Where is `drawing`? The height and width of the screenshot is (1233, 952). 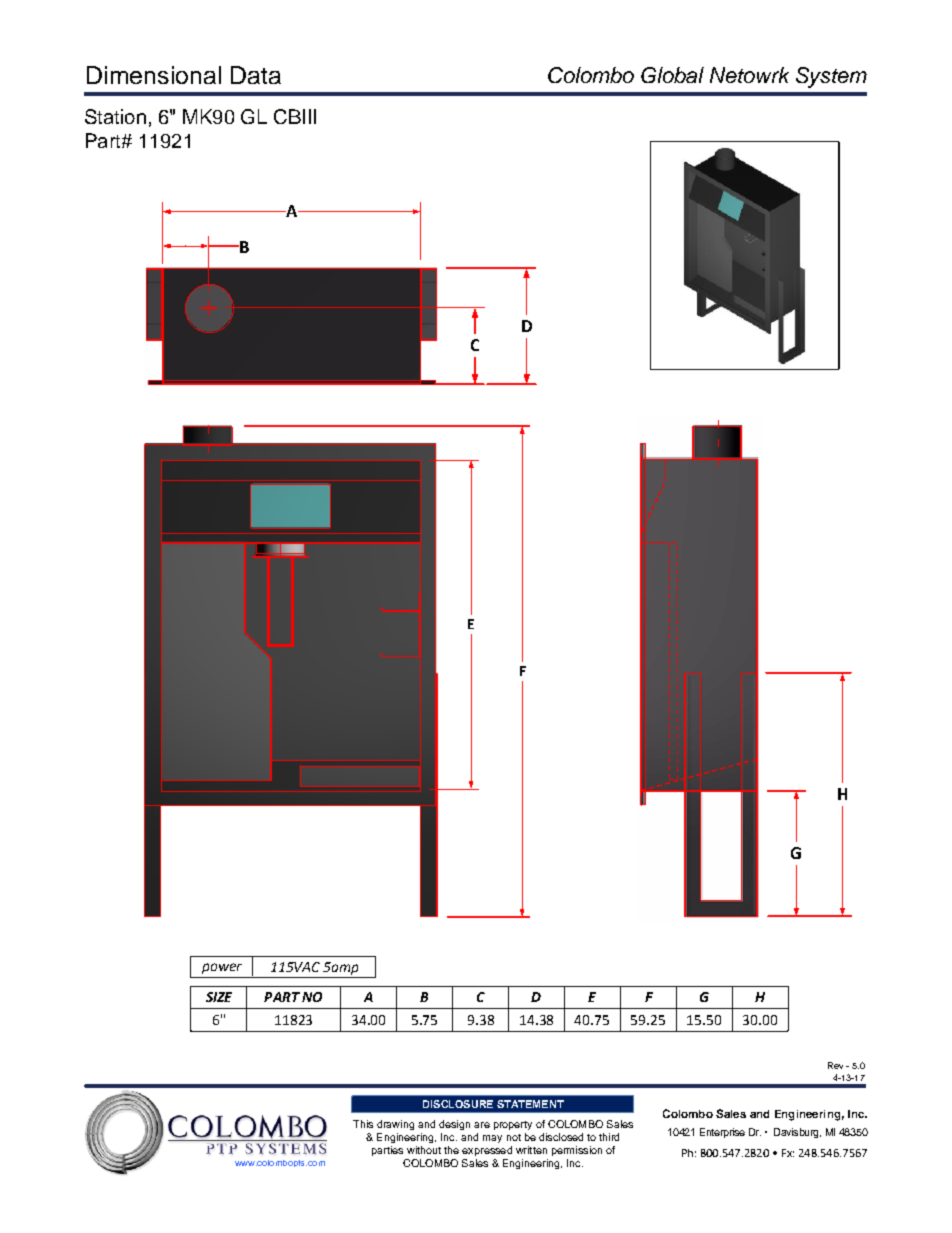
drawing is located at coordinates (395, 1125).
